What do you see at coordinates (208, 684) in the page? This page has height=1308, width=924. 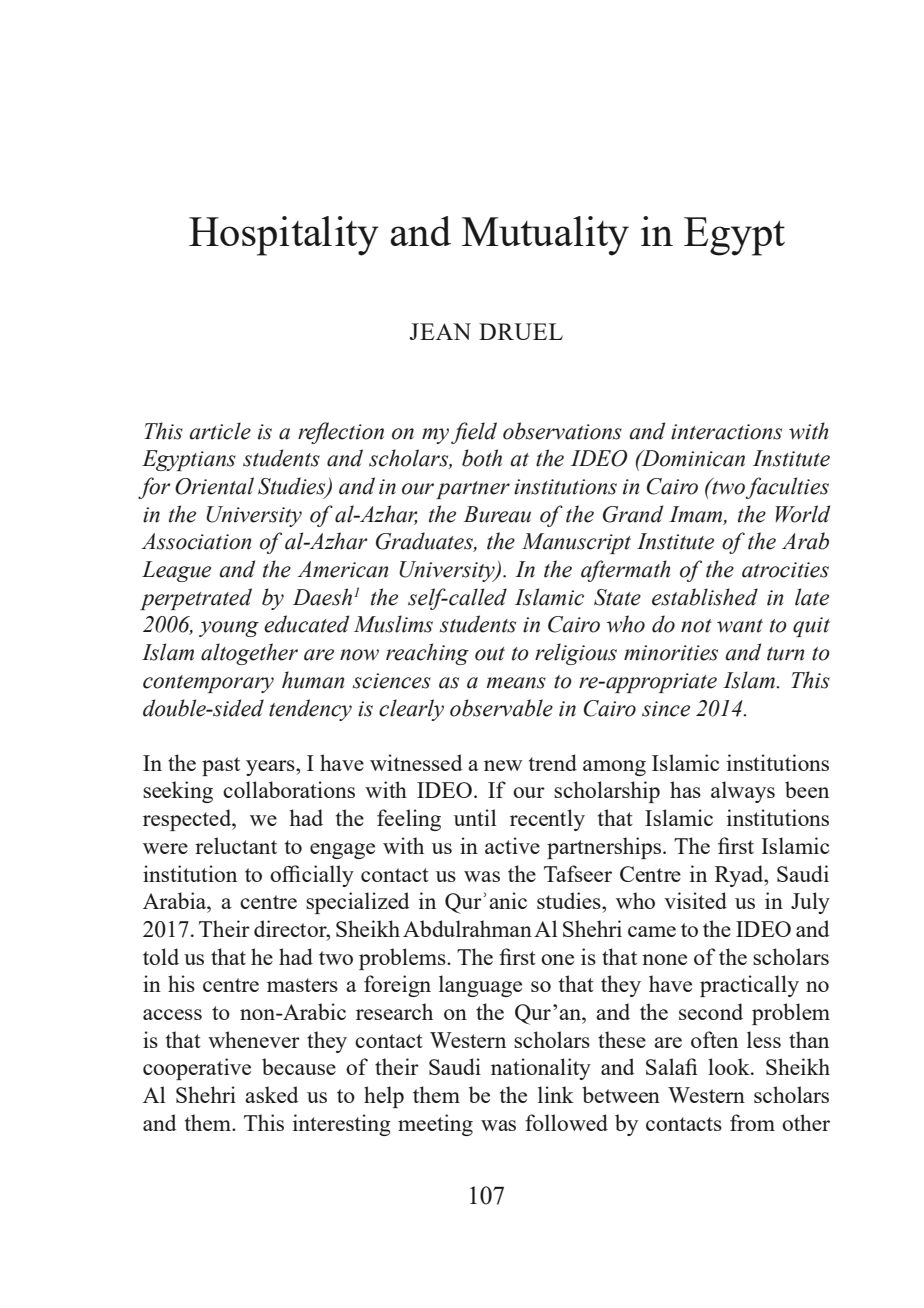 I see `contemporary` at bounding box center [208, 684].
